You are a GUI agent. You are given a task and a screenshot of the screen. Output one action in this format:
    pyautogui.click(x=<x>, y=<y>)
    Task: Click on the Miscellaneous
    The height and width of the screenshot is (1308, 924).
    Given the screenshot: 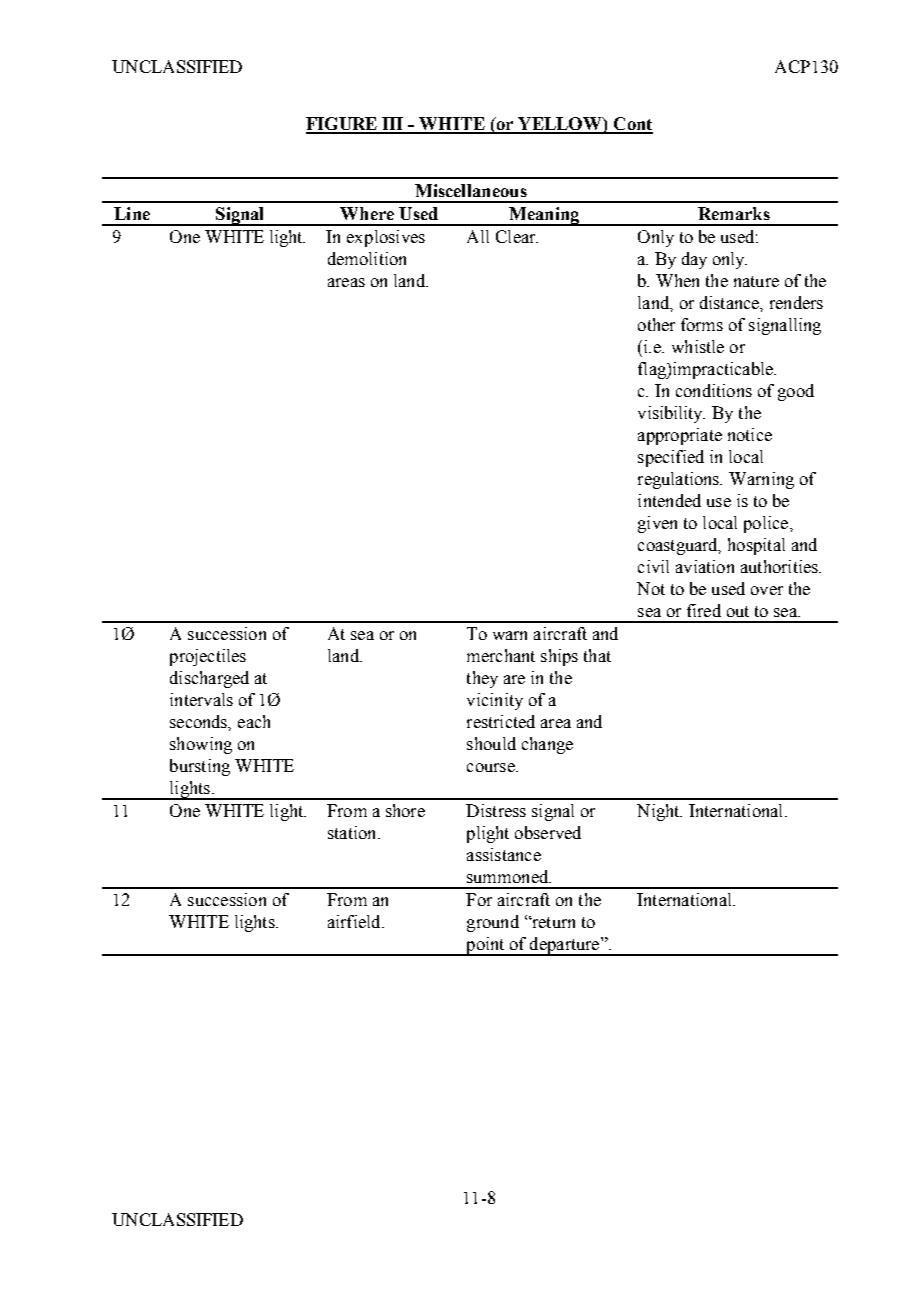 What is the action you would take?
    pyautogui.click(x=471, y=190)
